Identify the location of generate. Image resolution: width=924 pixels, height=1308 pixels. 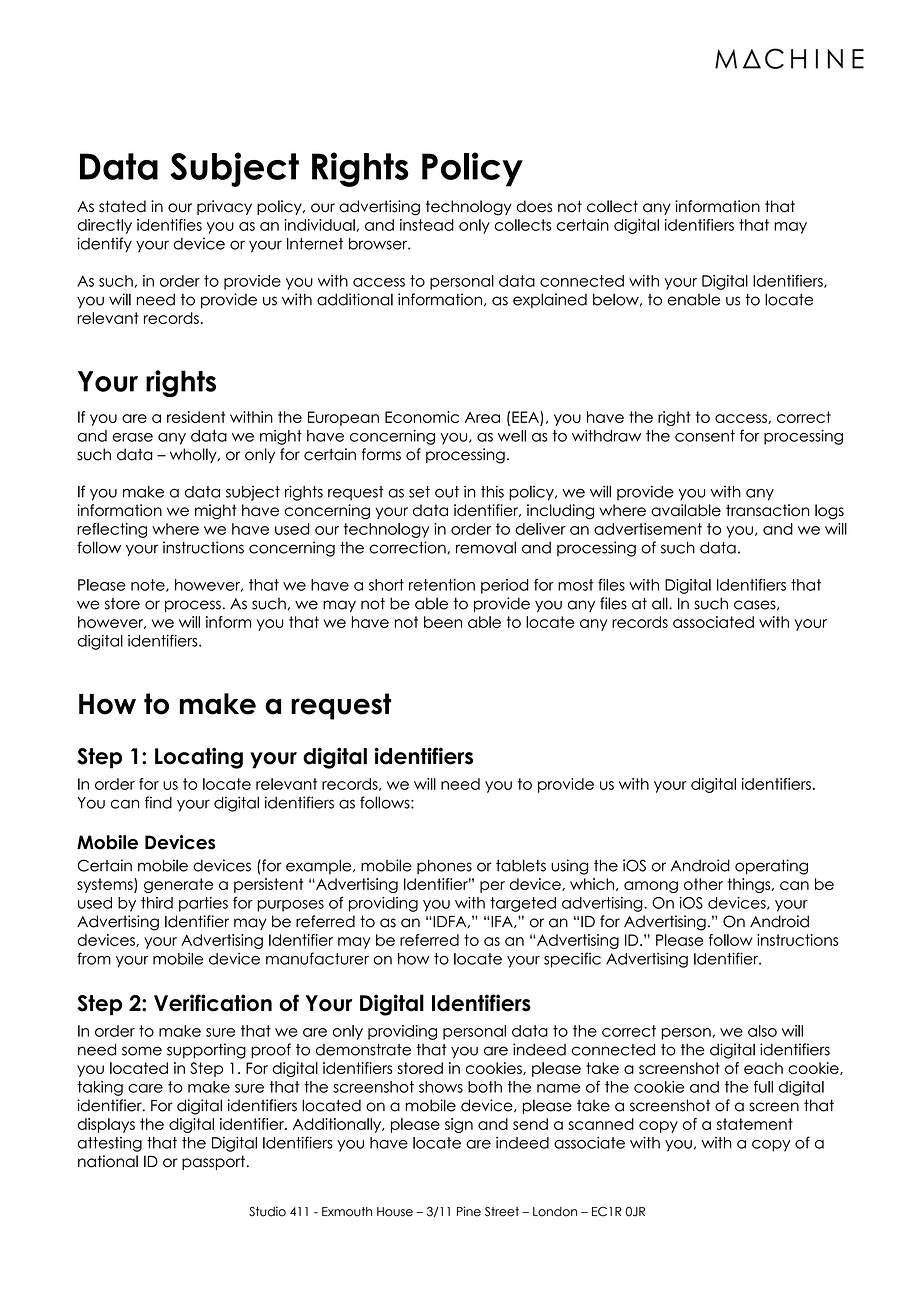
(178, 885).
